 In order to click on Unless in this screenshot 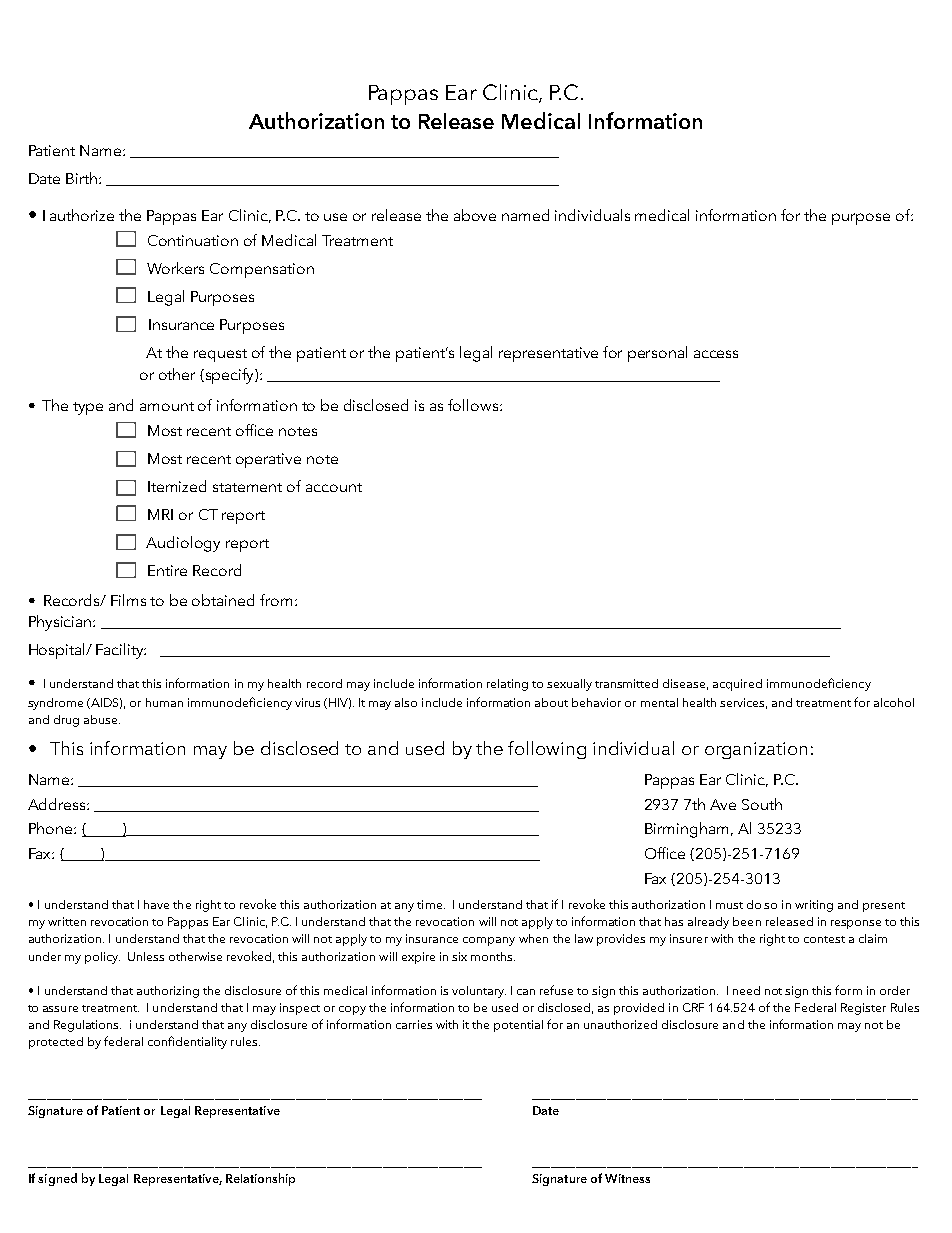, I will do `click(146, 956)`.
